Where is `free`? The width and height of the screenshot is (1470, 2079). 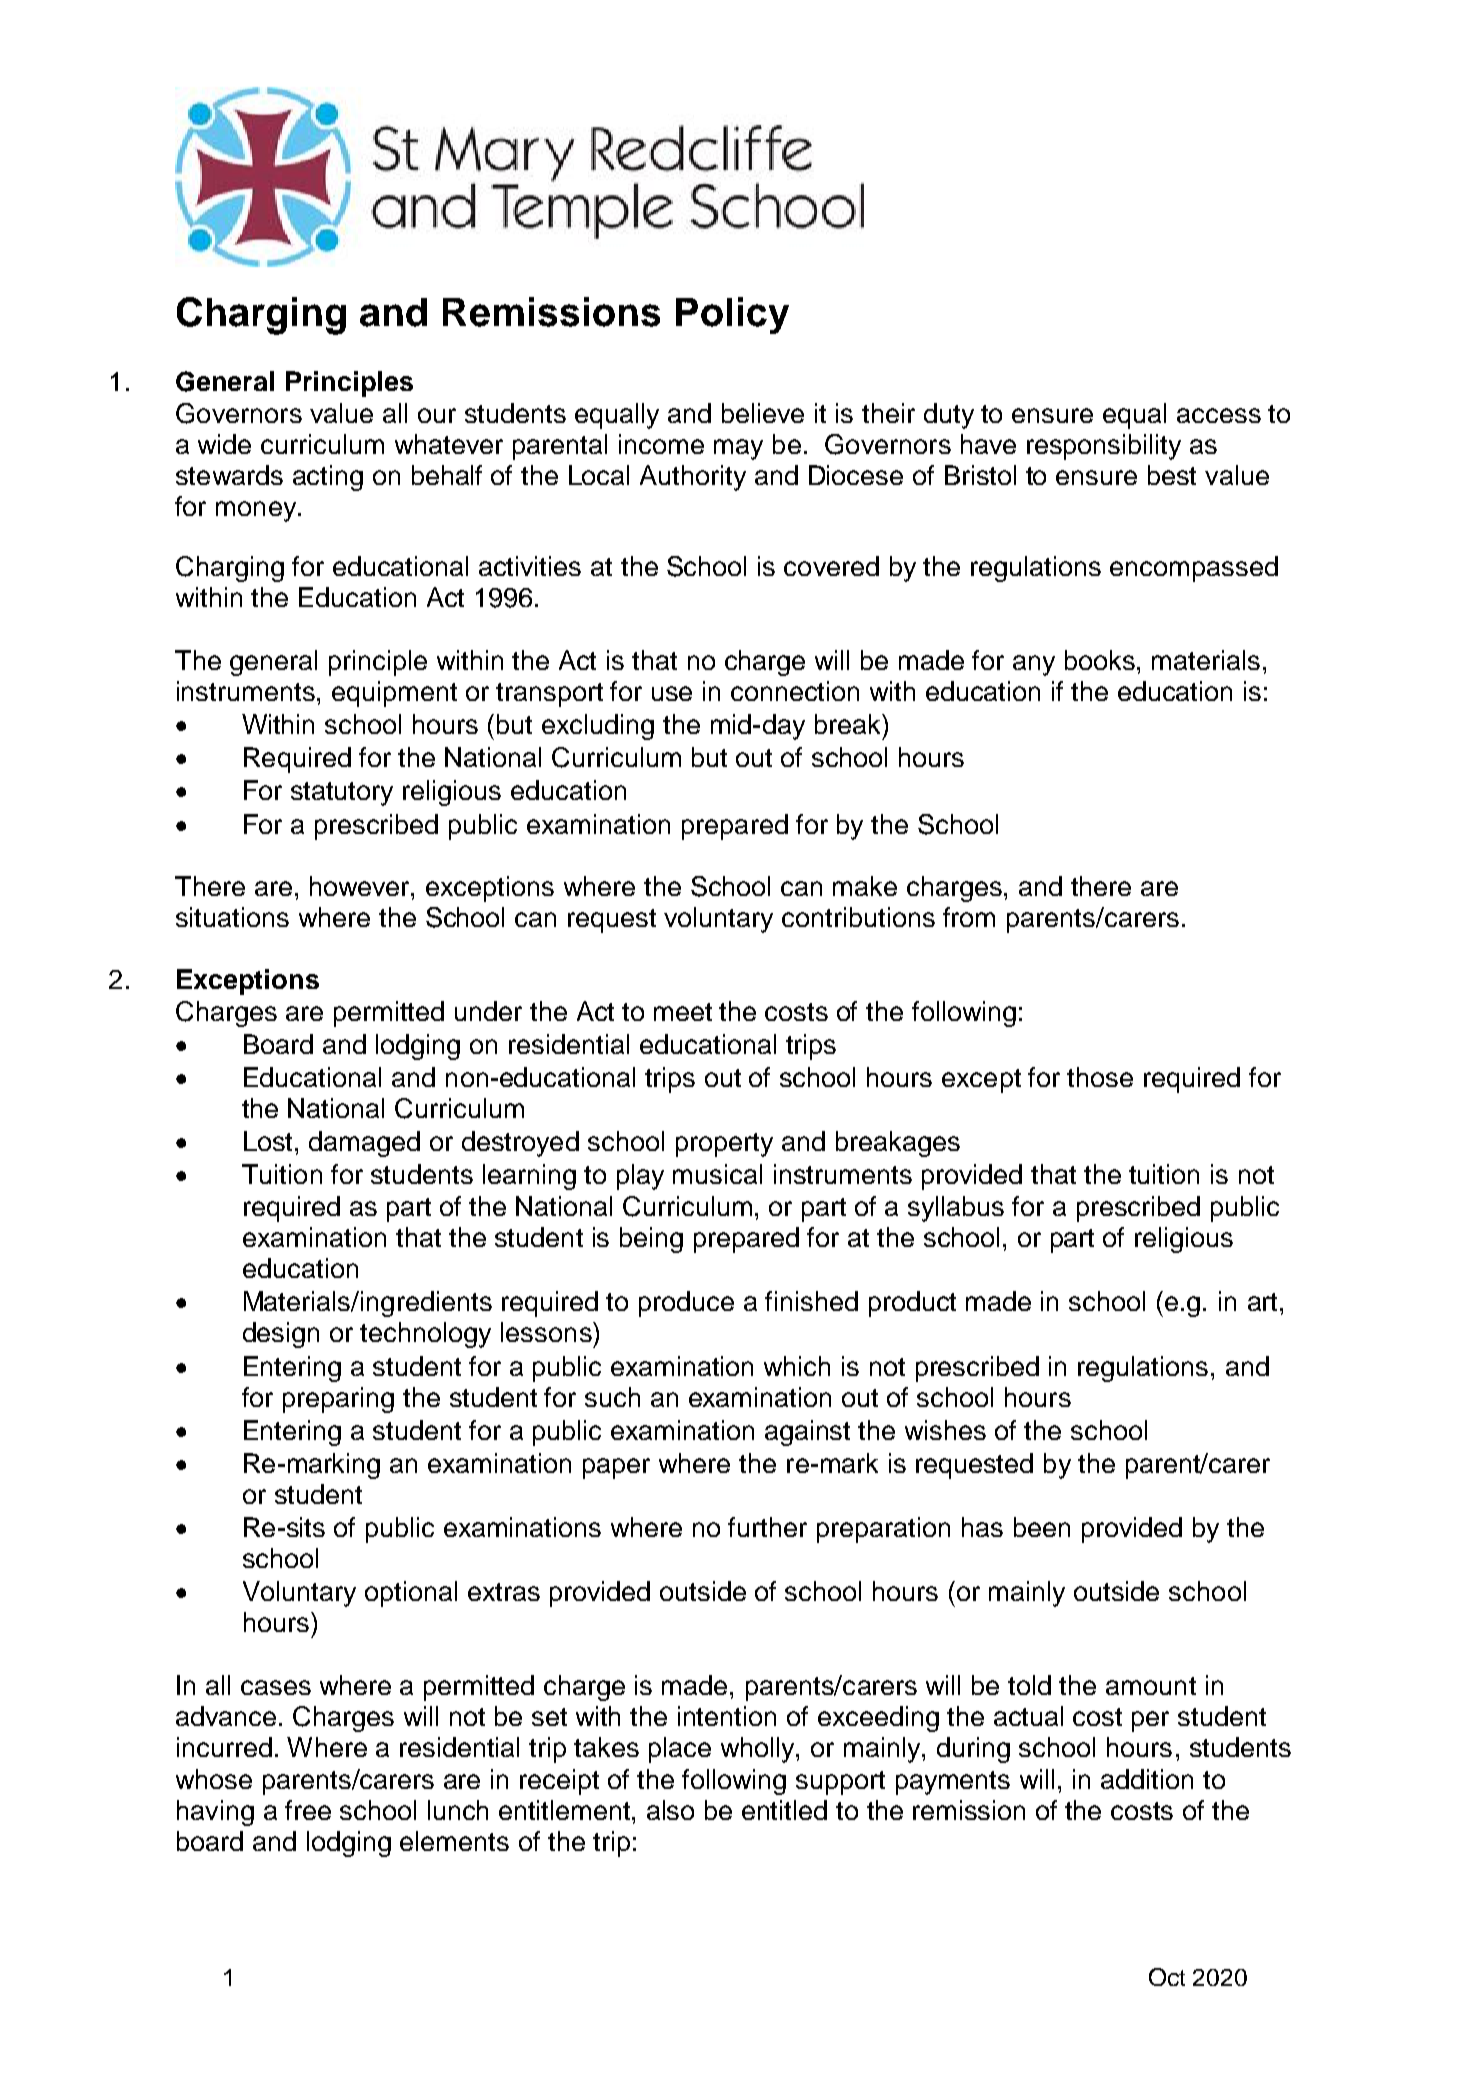 free is located at coordinates (308, 1810).
